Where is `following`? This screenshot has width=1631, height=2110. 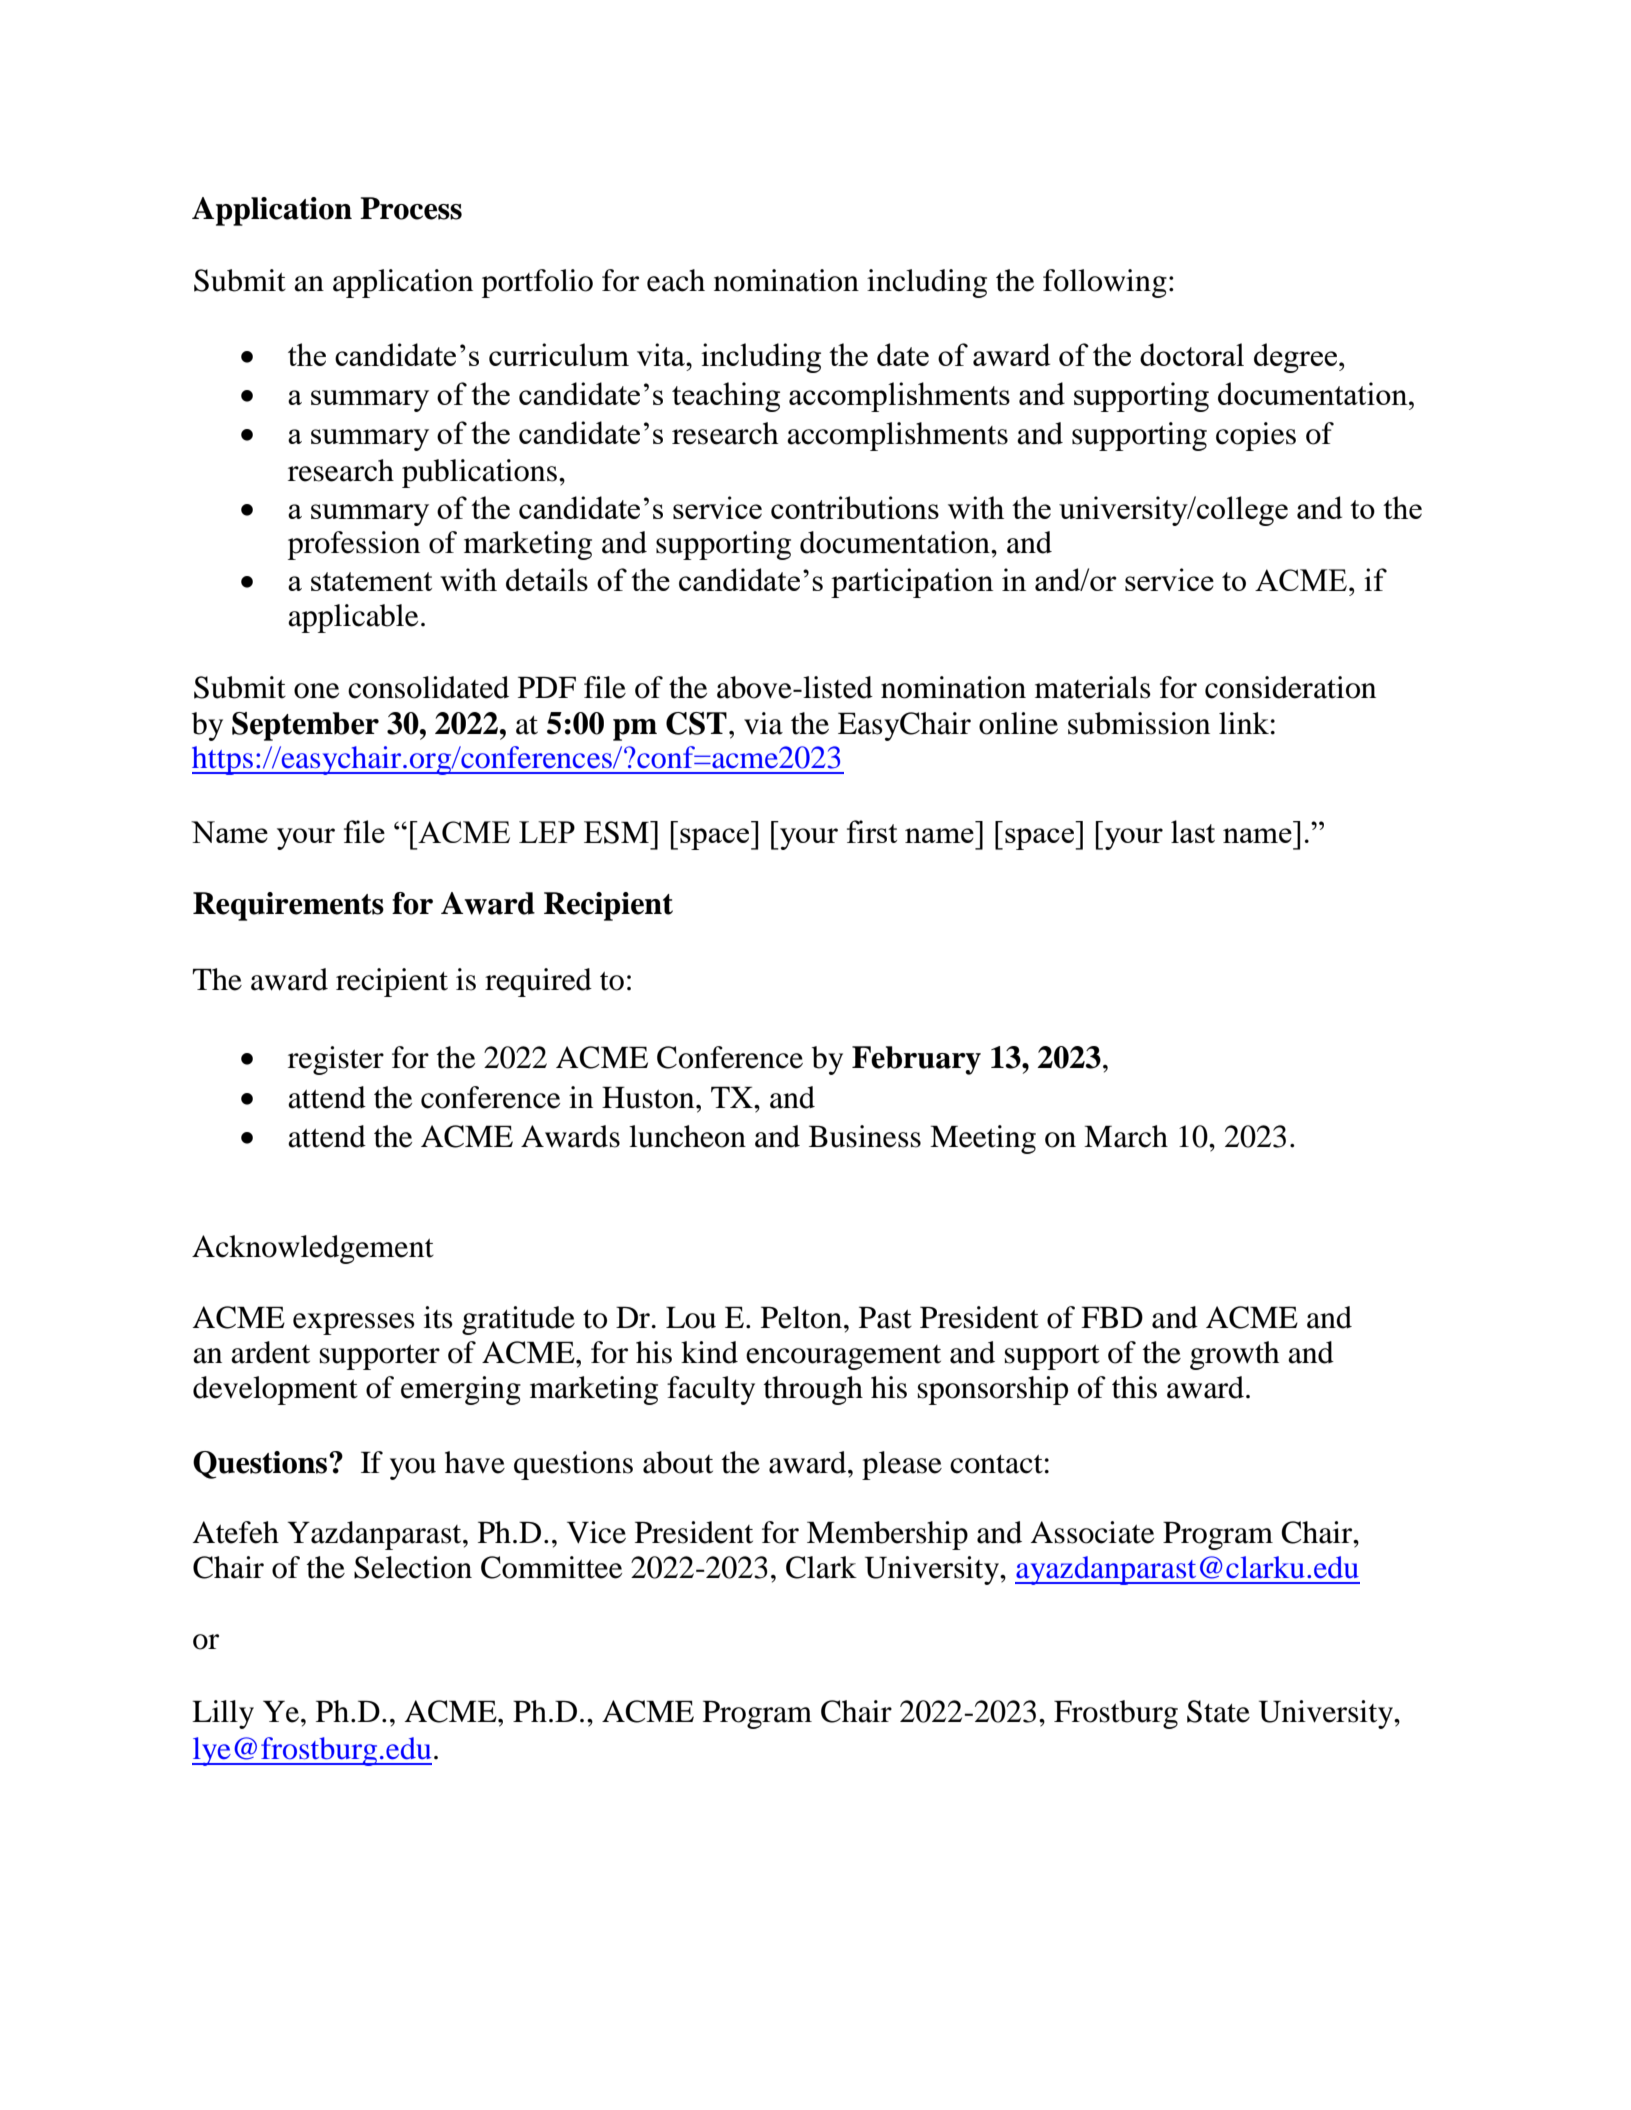 following is located at coordinates (1105, 283).
